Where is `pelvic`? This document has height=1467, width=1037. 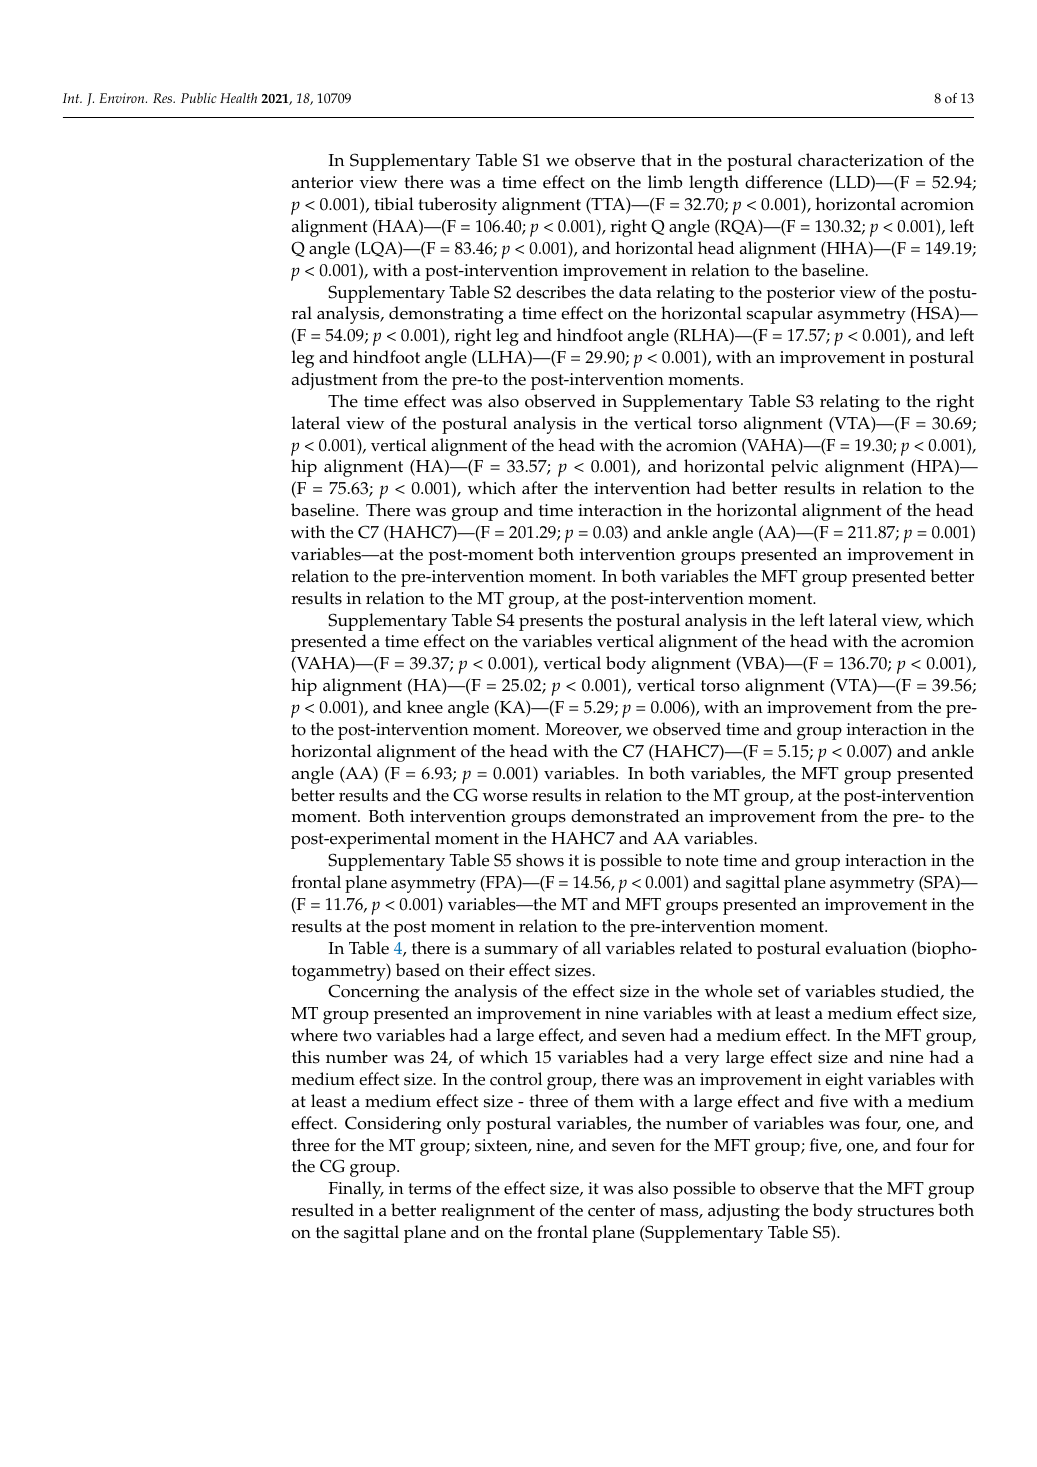 pelvic is located at coordinates (794, 468).
